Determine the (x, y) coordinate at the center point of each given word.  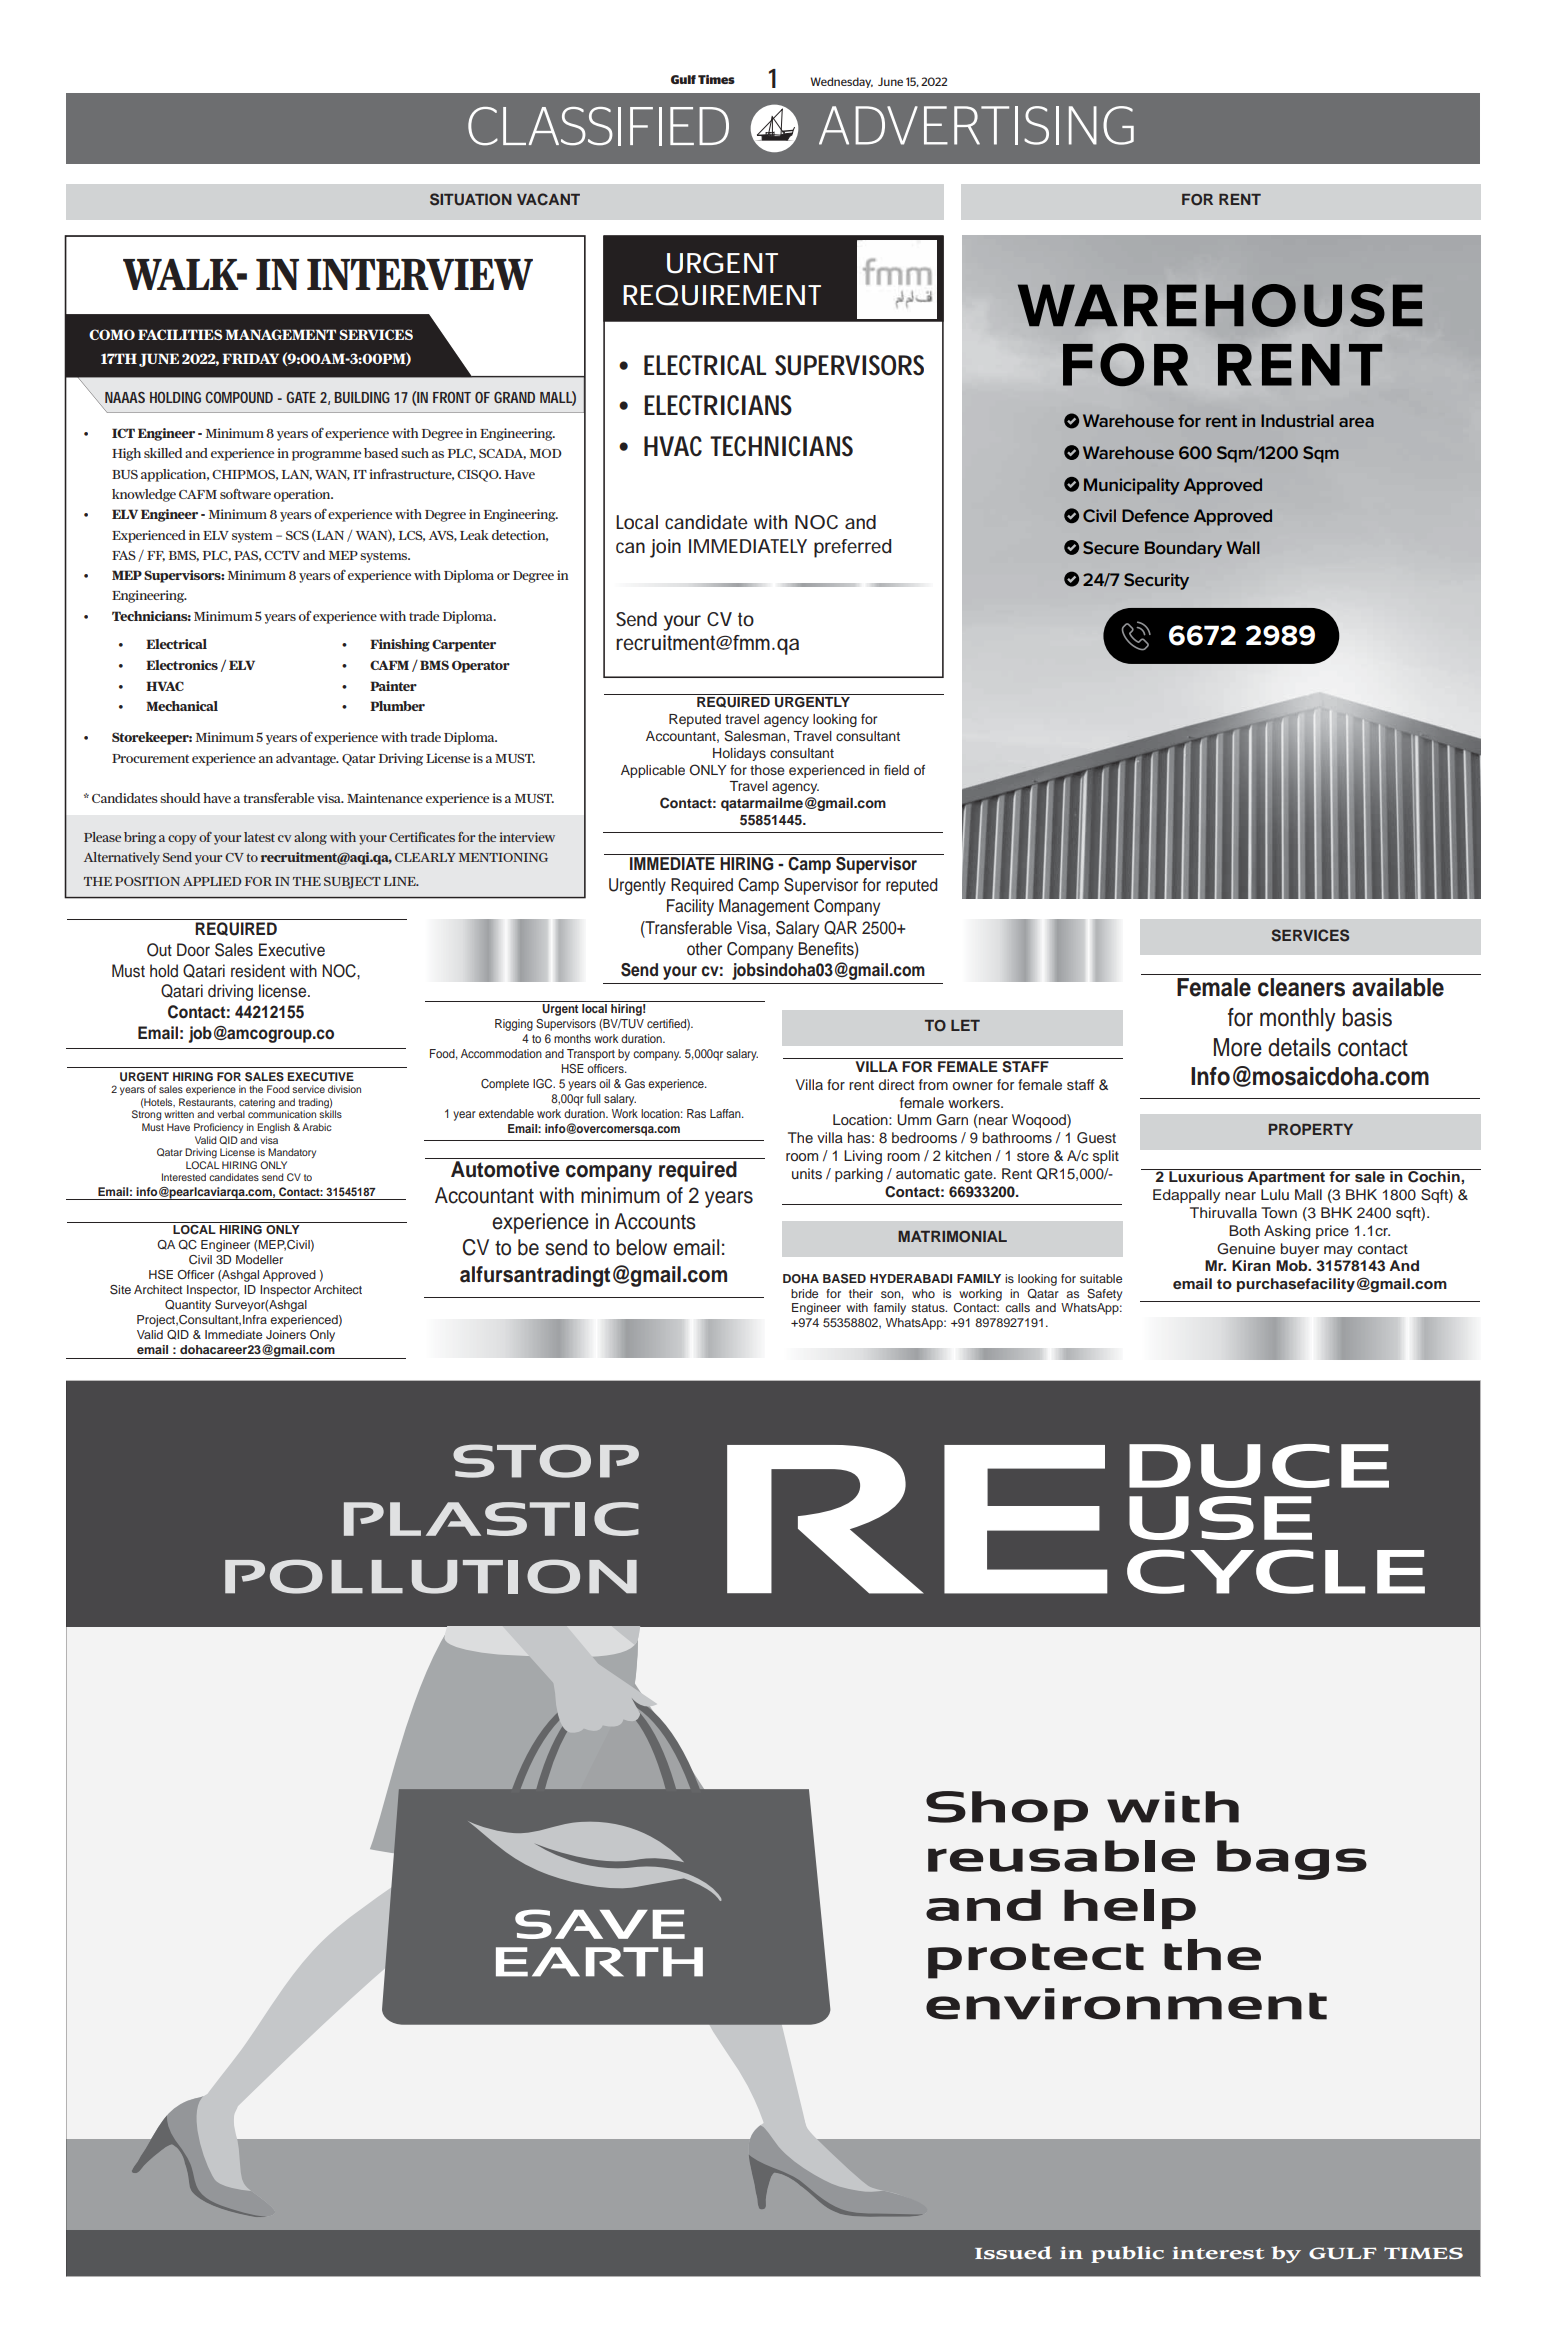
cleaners (1301, 987)
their (861, 1293)
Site (120, 1290)
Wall (1243, 547)
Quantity (188, 1306)
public (1127, 2254)
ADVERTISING (976, 125)
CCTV (282, 555)
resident (258, 971)
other (704, 949)
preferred (852, 548)
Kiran (1251, 1265)
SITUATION (471, 199)
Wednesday (841, 82)
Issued (1013, 2252)
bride (804, 1293)
